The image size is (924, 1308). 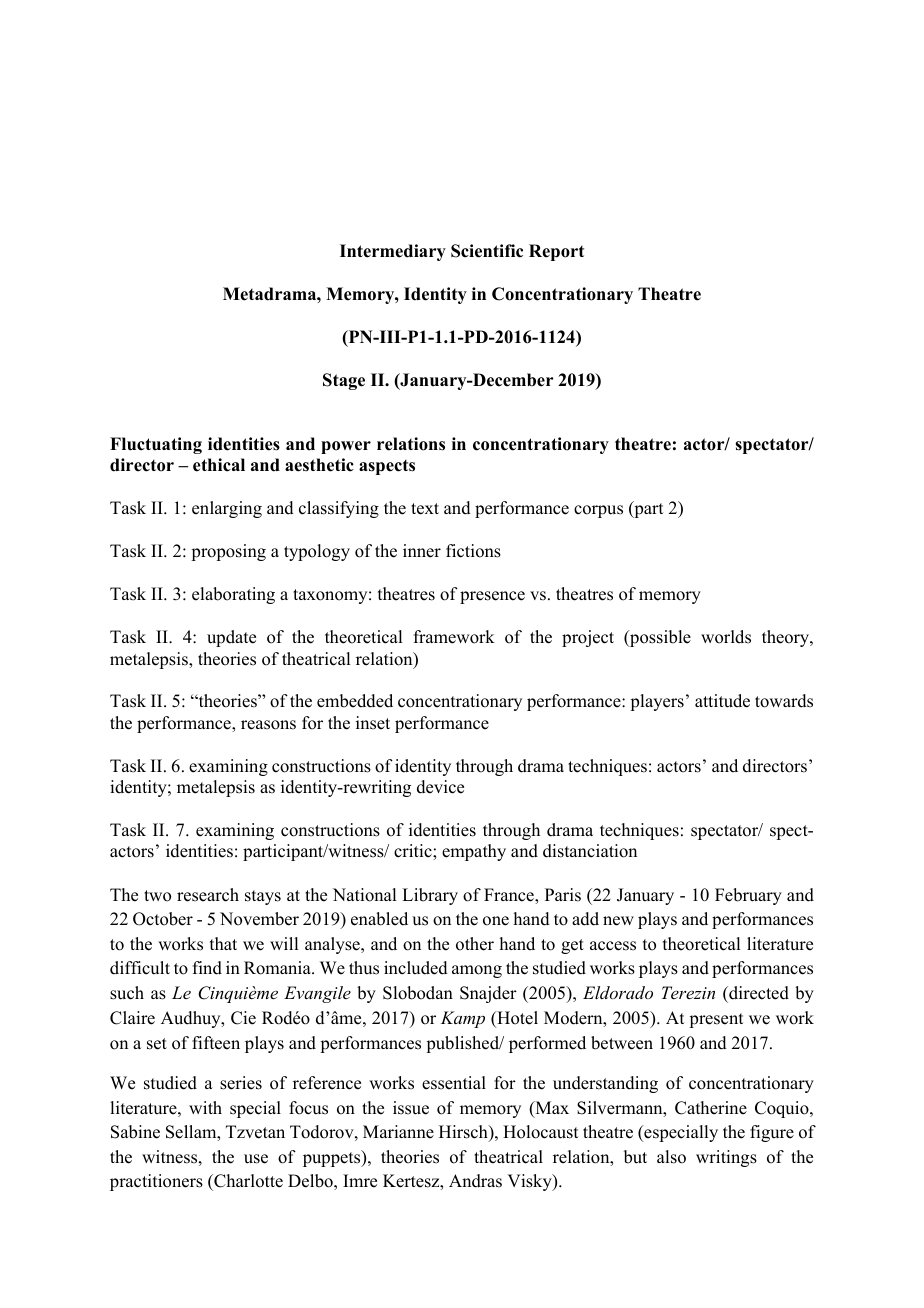 What do you see at coordinates (726, 1158) in the screenshot?
I see `writings` at bounding box center [726, 1158].
